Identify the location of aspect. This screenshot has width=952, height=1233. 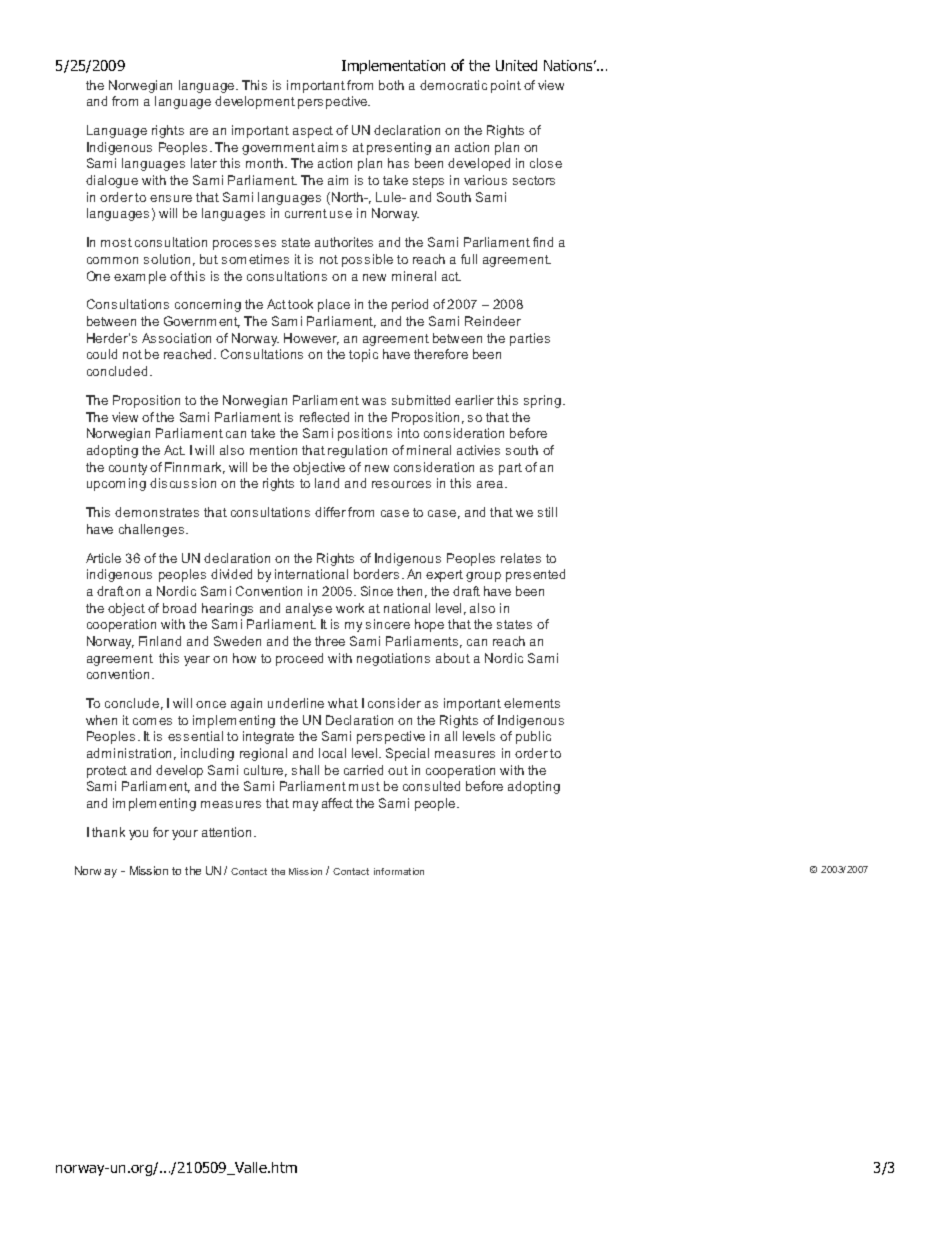
(313, 132).
